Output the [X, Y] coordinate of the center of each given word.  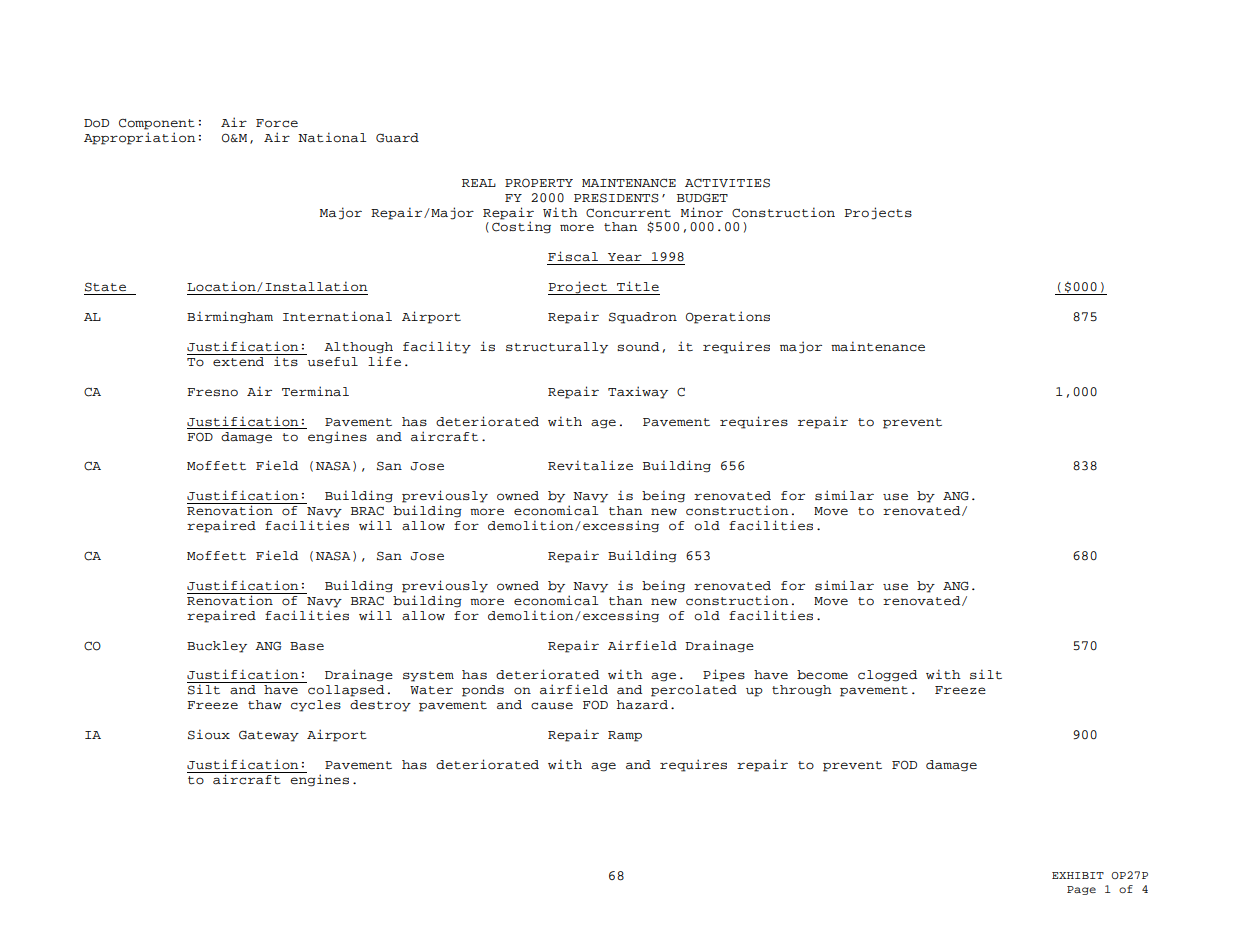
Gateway [269, 736]
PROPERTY [539, 183]
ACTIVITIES [727, 183]
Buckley [217, 647]
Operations [728, 317]
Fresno [212, 392]
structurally [557, 348]
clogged [887, 676]
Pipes [724, 675]
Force [277, 123]
